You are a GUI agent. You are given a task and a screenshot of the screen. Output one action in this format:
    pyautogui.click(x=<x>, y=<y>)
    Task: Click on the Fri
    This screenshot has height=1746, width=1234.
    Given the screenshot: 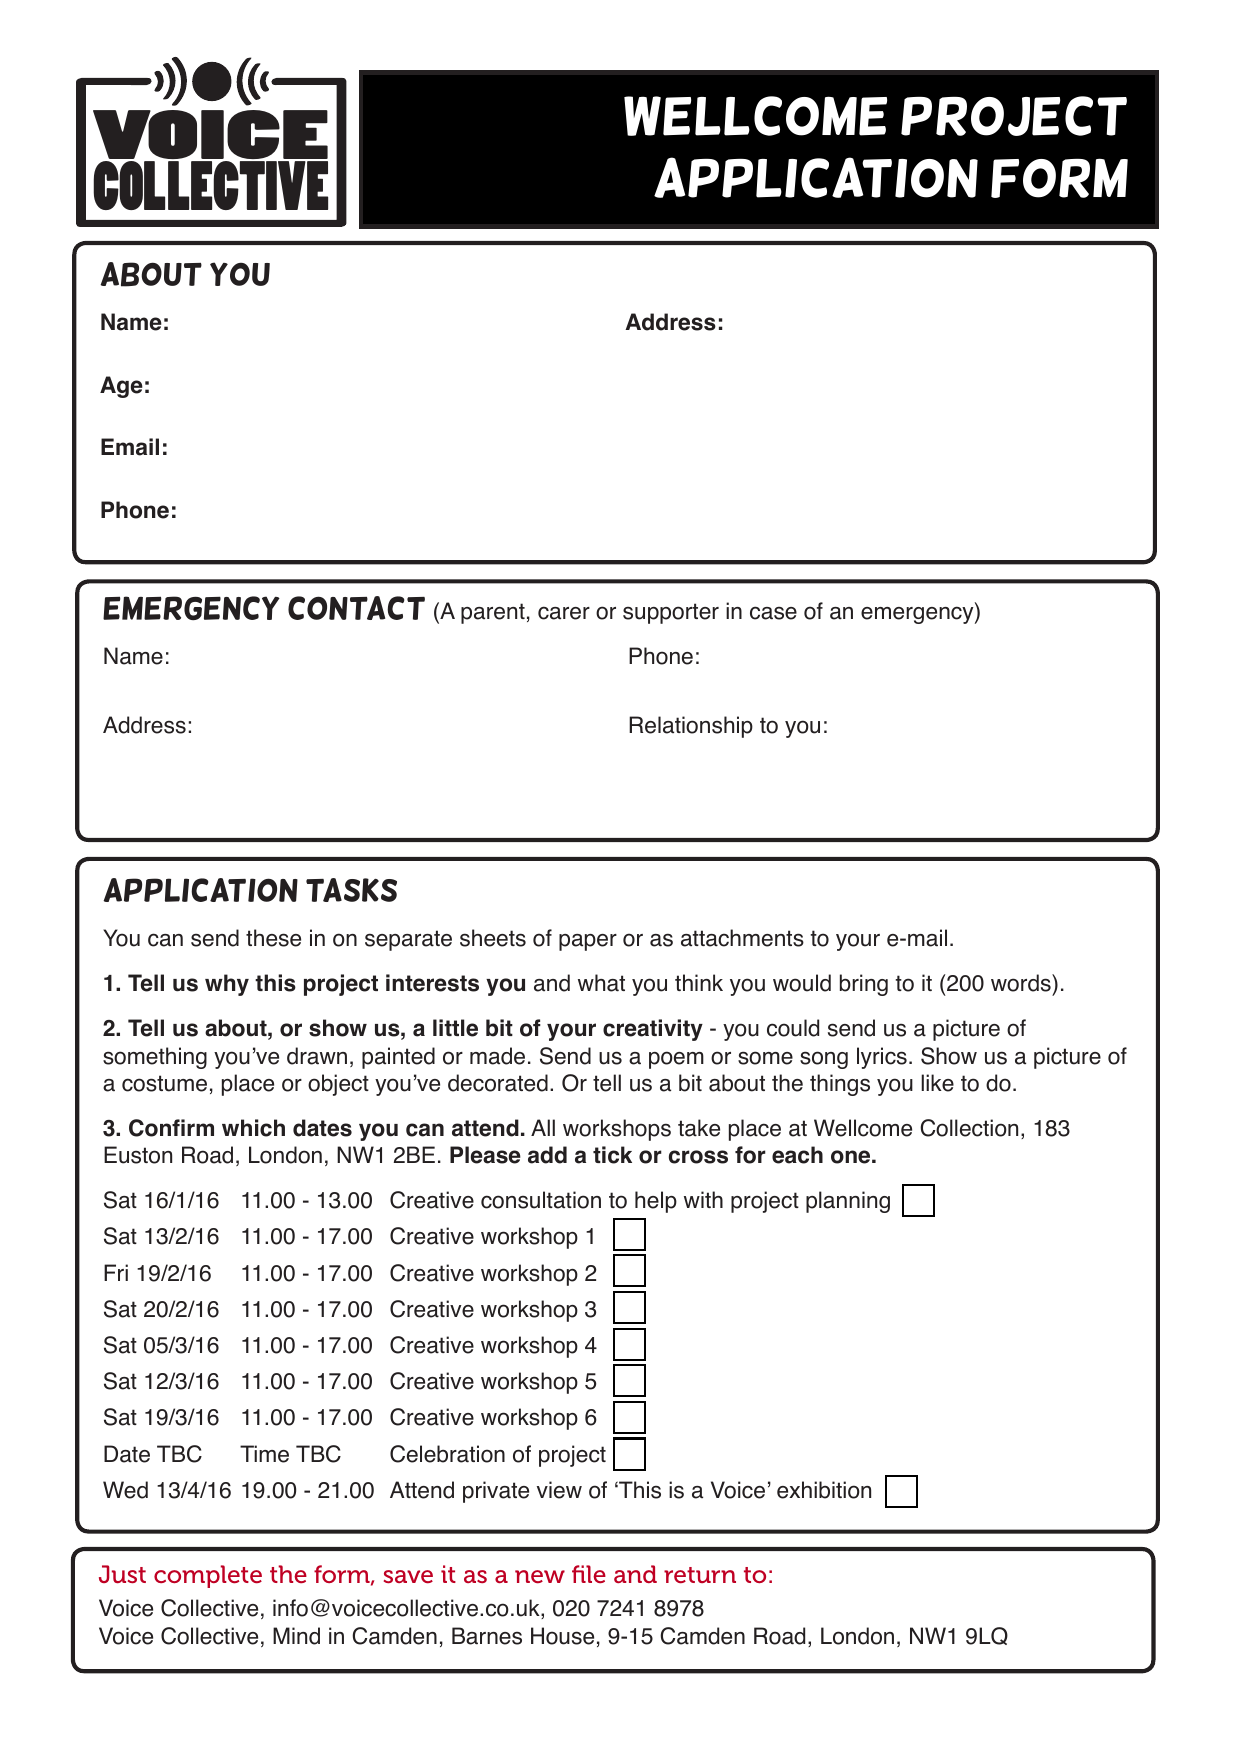 What is the action you would take?
    pyautogui.click(x=116, y=1272)
